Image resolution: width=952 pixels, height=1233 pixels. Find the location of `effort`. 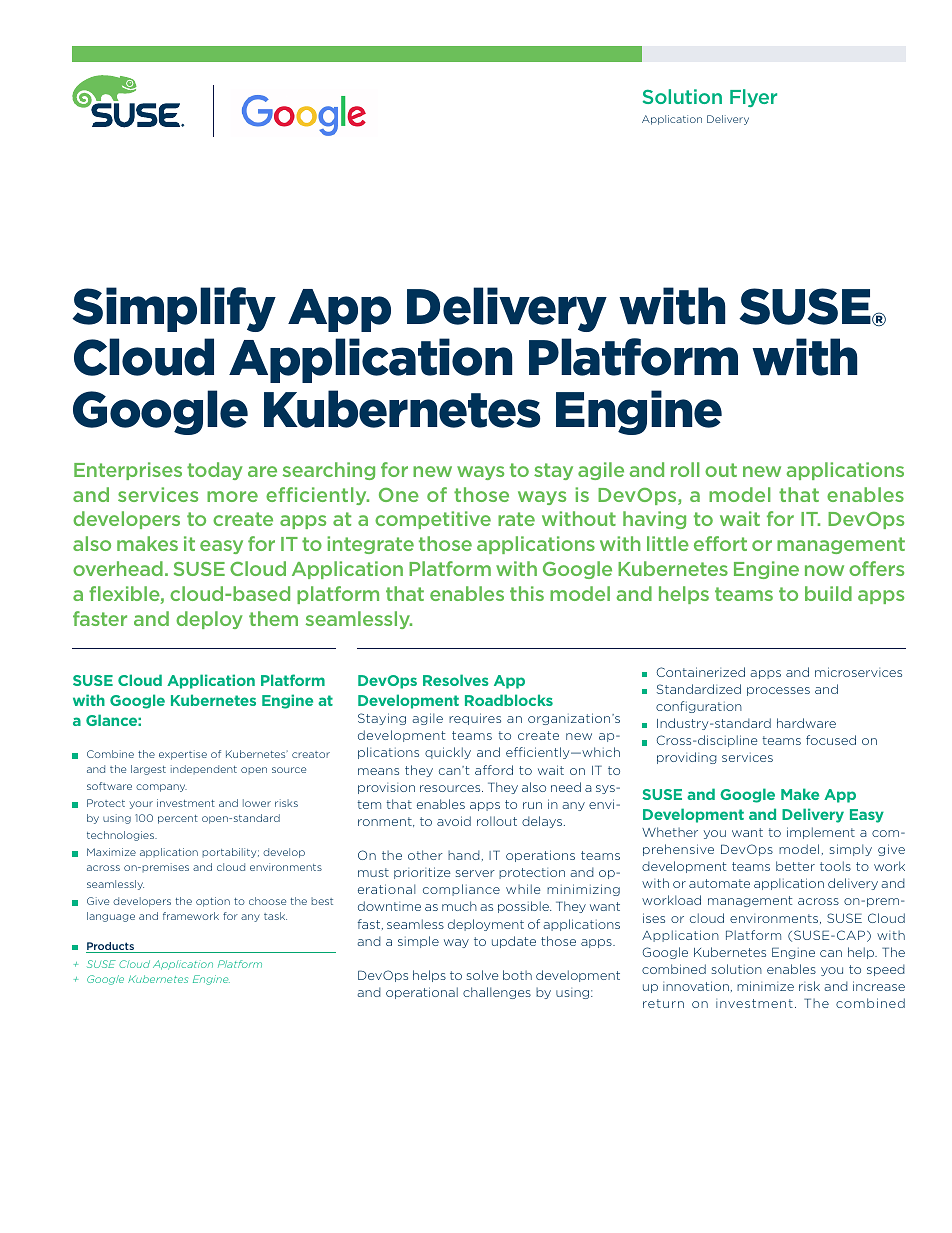

effort is located at coordinates (720, 543).
